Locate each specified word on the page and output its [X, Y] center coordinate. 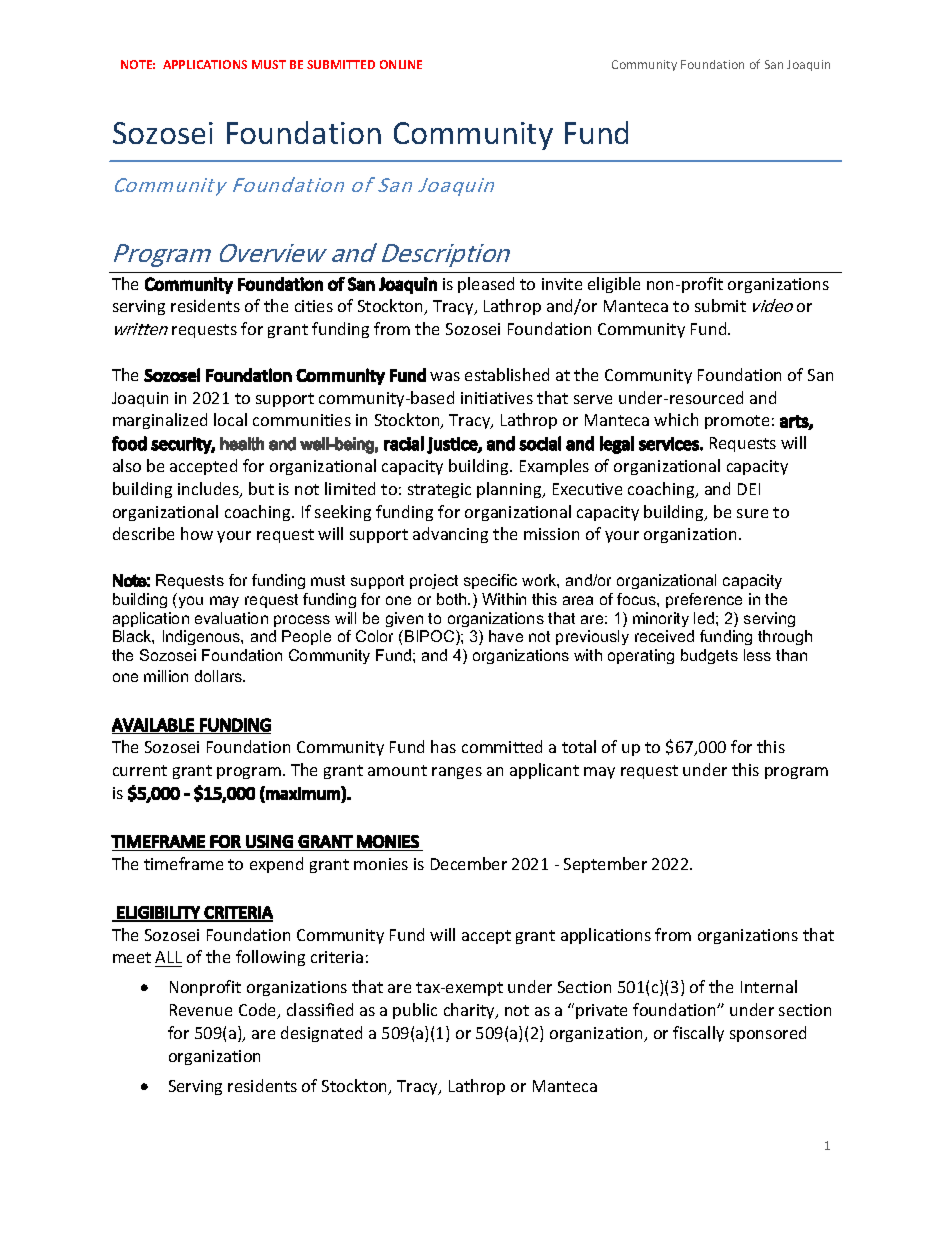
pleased [486, 285]
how [197, 533]
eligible [614, 285]
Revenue [201, 1010]
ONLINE [401, 64]
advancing [450, 535]
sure [752, 513]
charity [470, 1011]
